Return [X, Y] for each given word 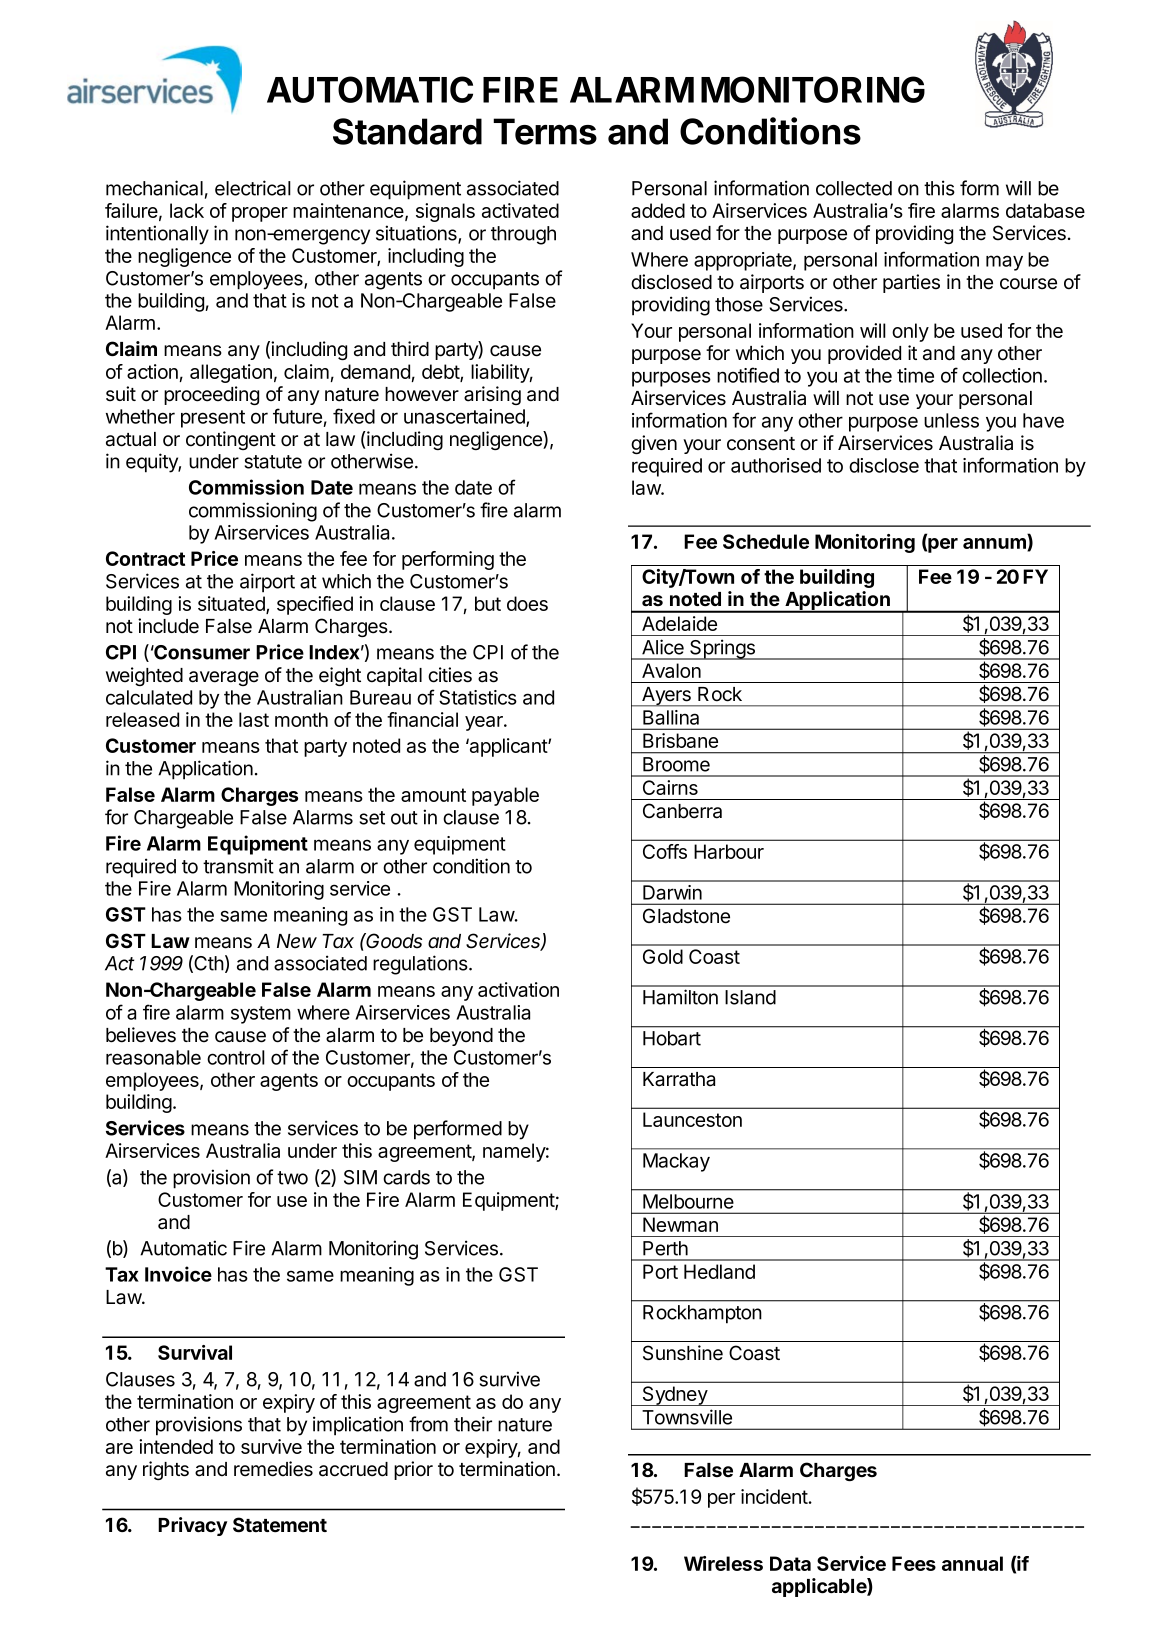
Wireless [723, 1563]
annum [995, 545]
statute [273, 462]
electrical [253, 188]
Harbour [729, 851]
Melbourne [688, 1201]
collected [854, 188]
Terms [545, 131]
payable [505, 796]
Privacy [192, 1526]
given [654, 444]
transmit [238, 866]
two [292, 1178]
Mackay [676, 1162]
